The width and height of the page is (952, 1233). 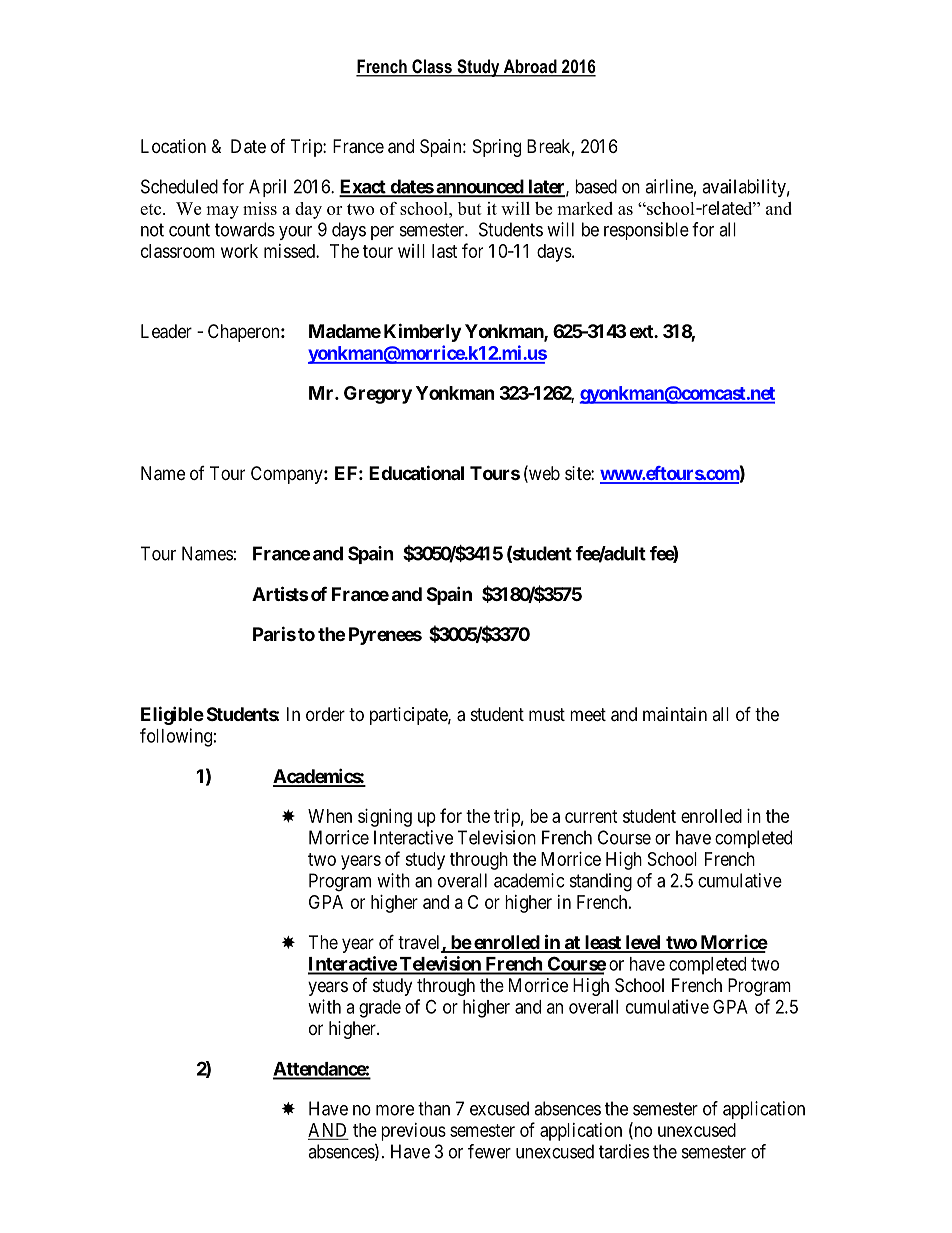 I want to click on more, so click(x=395, y=1110).
